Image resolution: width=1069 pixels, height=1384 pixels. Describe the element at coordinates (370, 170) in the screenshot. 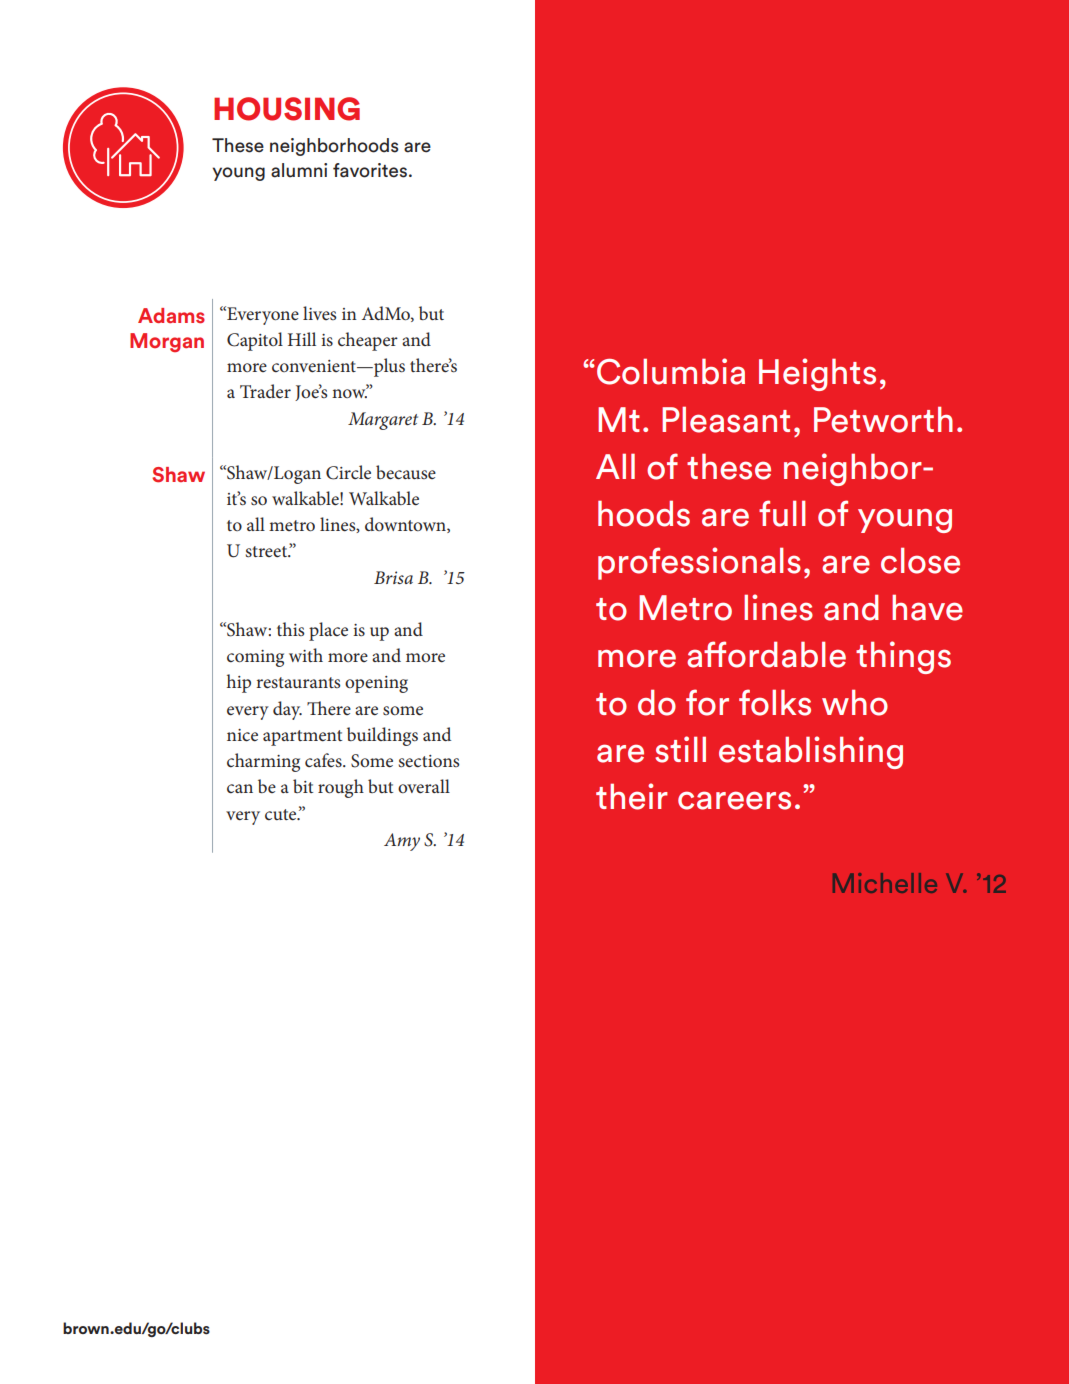

I see `favorites` at that location.
